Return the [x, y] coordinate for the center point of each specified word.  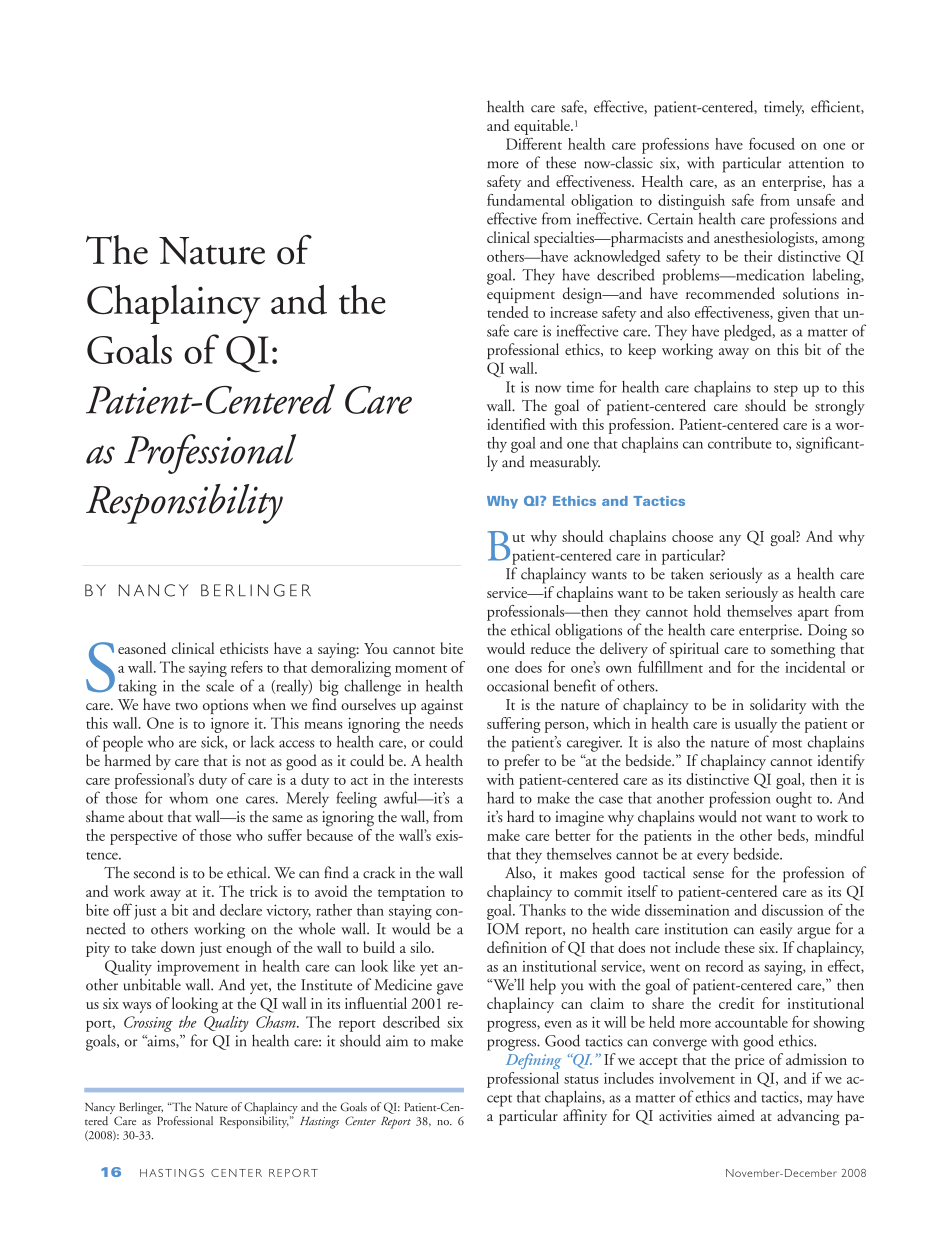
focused [772, 143]
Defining [533, 1061]
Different [534, 143]
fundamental [526, 200]
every [713, 858]
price [749, 1061]
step [786, 391]
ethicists [244, 648]
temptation [411, 893]
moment [421, 669]
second [154, 872]
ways [136, 1007]
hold [707, 611]
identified [516, 424]
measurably [565, 463]
